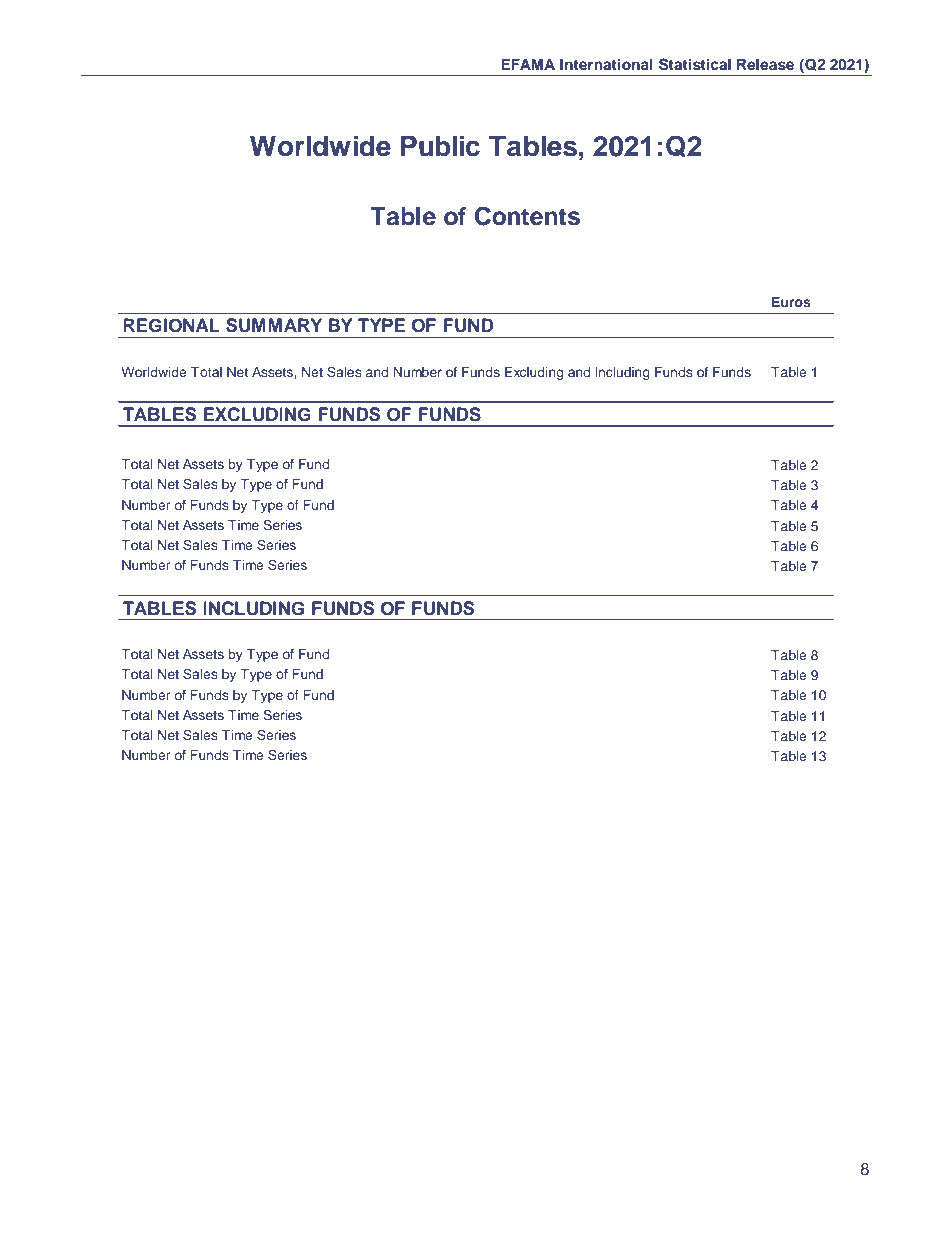 The height and width of the screenshot is (1233, 952). Describe the element at coordinates (606, 64) in the screenshot. I see `International` at that location.
